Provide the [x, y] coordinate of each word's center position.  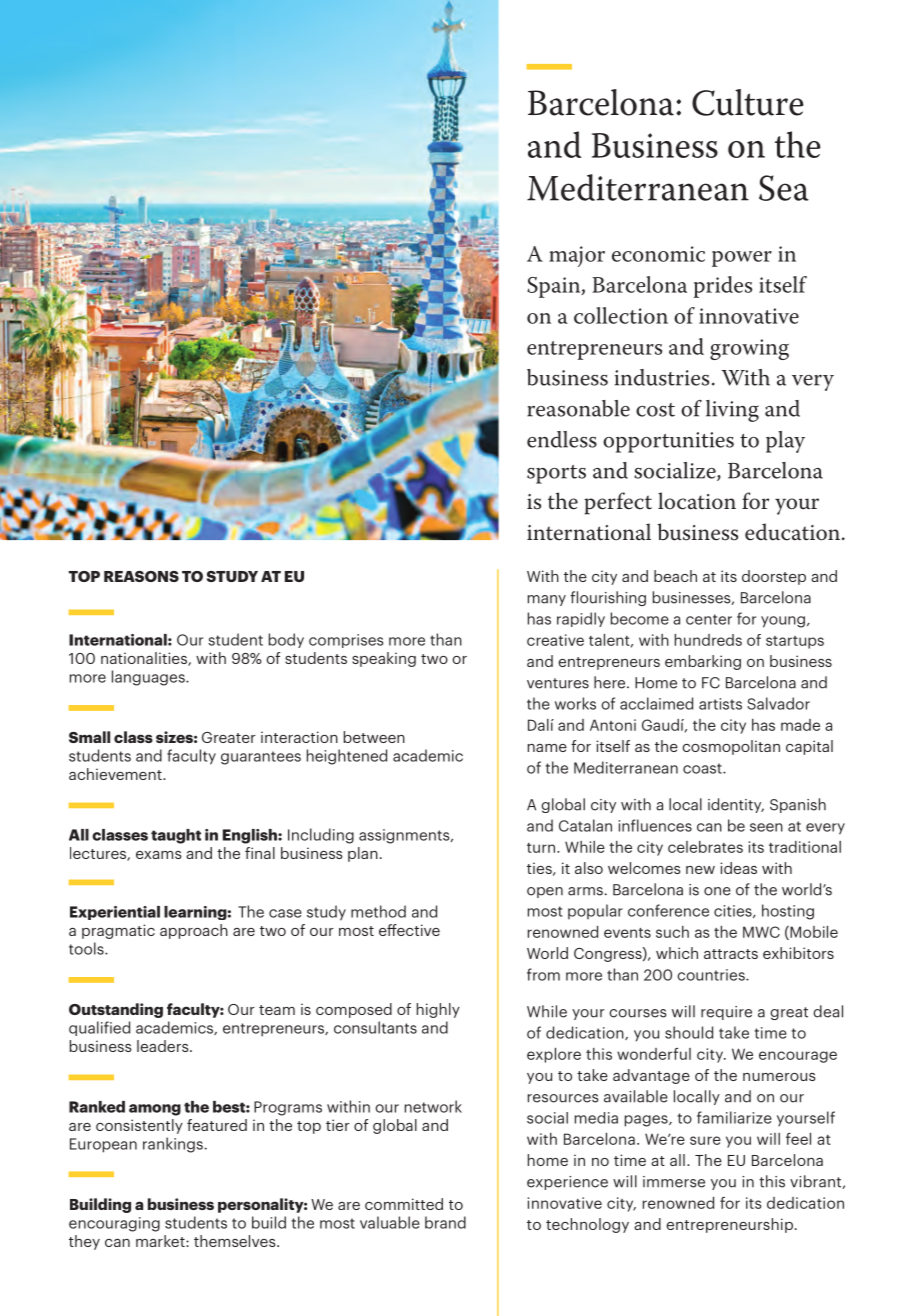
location [697, 501]
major [577, 256]
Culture [748, 102]
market [161, 1241]
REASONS [141, 576]
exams [159, 855]
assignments [405, 836]
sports [556, 474]
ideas [738, 868]
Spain [555, 287]
